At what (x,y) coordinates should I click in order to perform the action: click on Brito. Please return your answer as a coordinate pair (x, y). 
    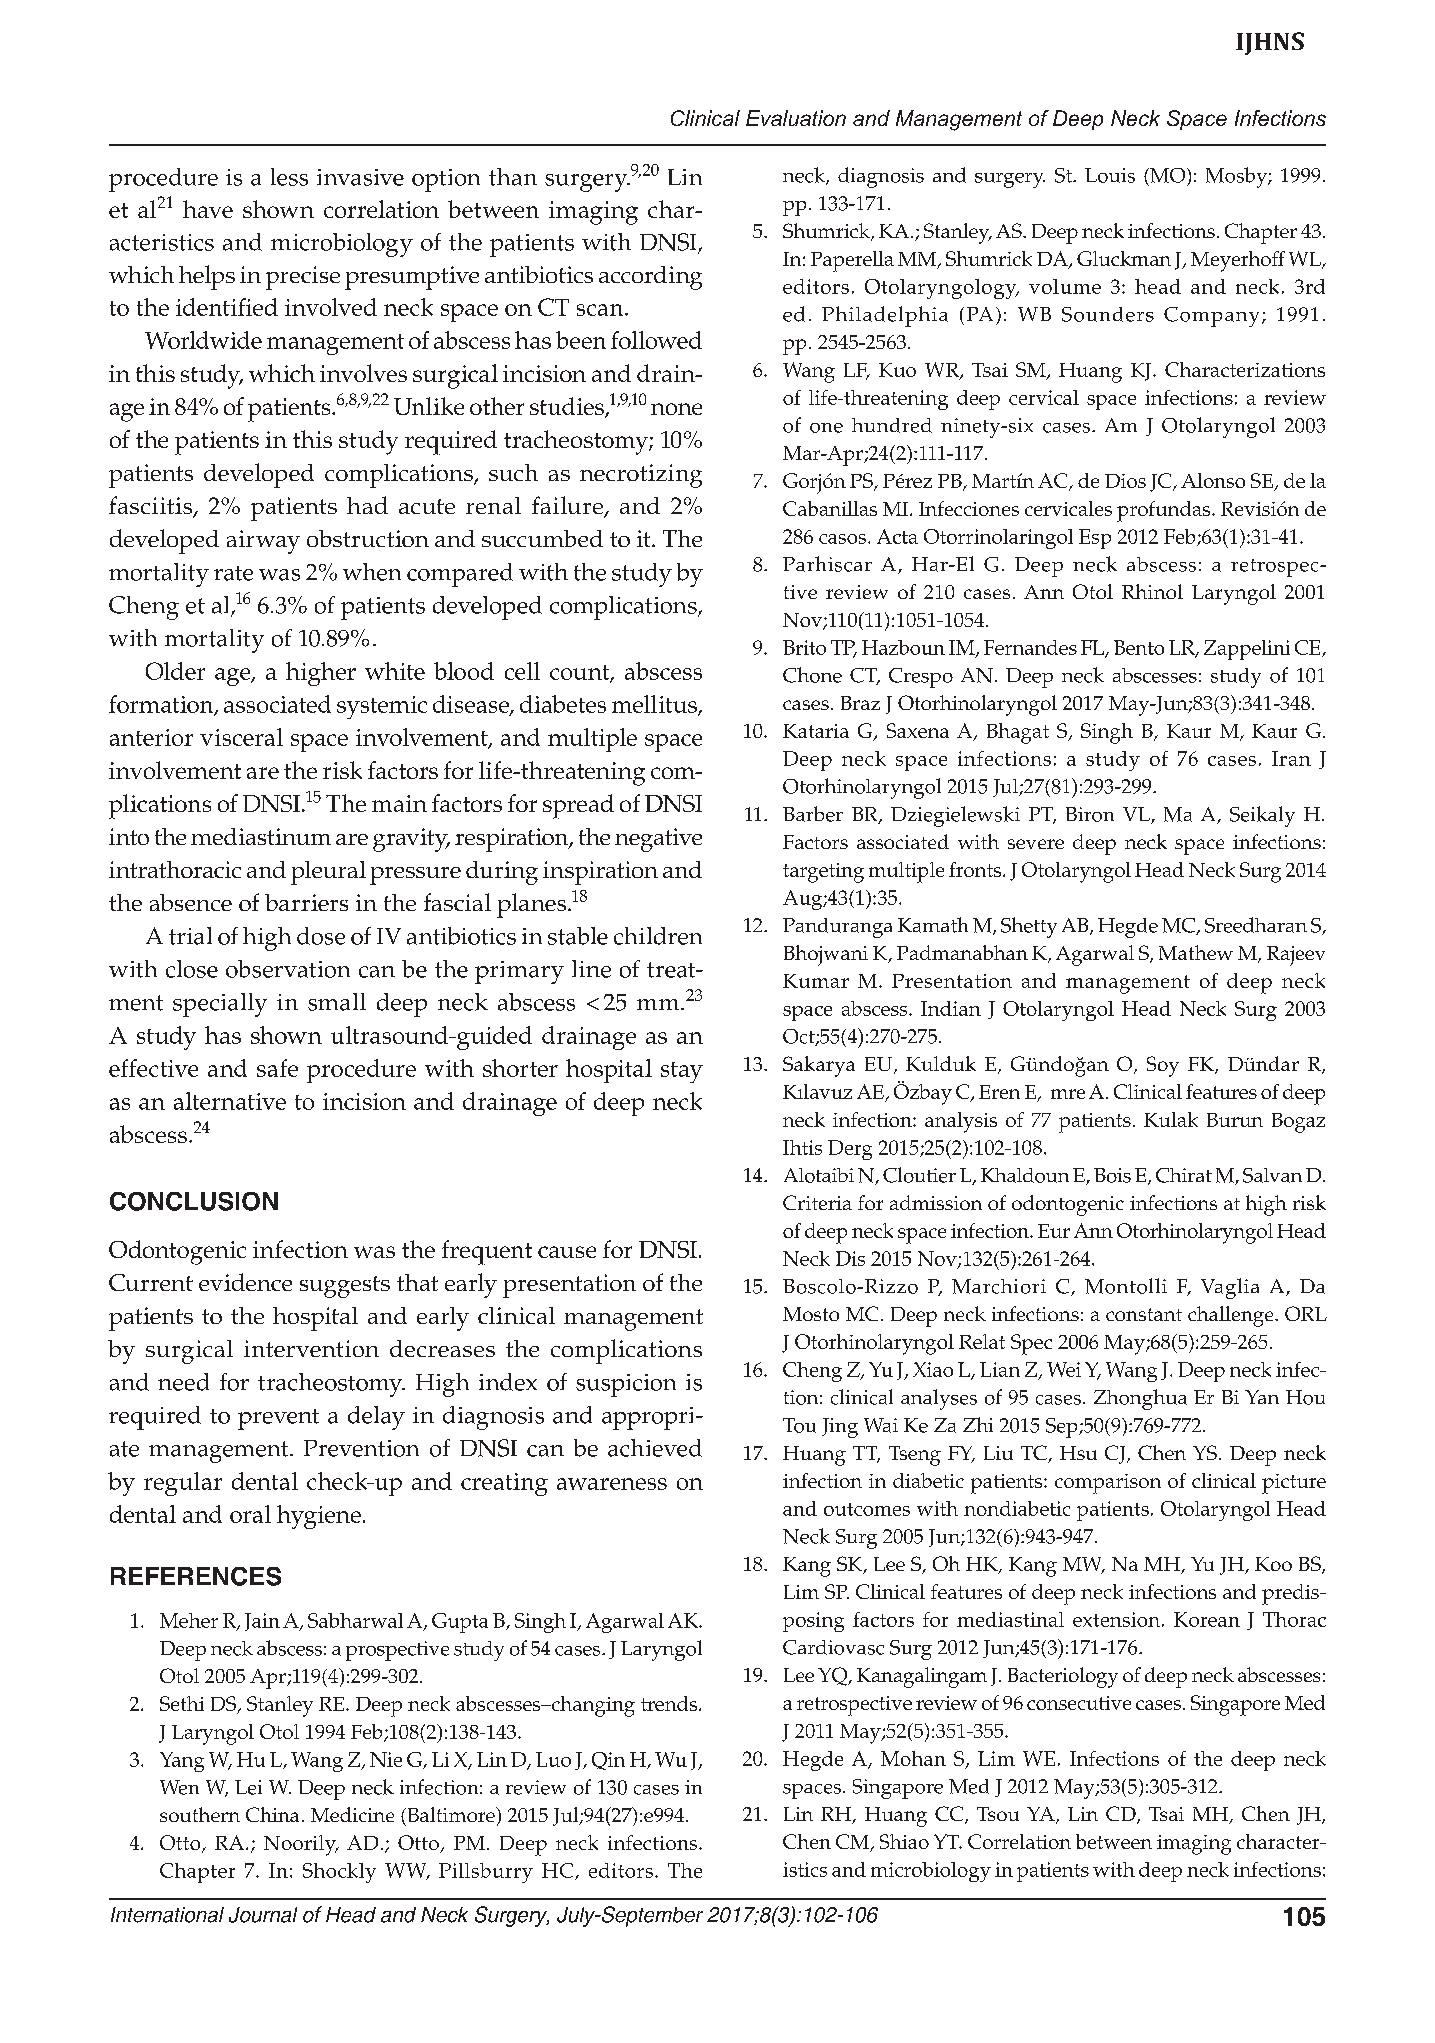
    Looking at the image, I should click on (804, 647).
